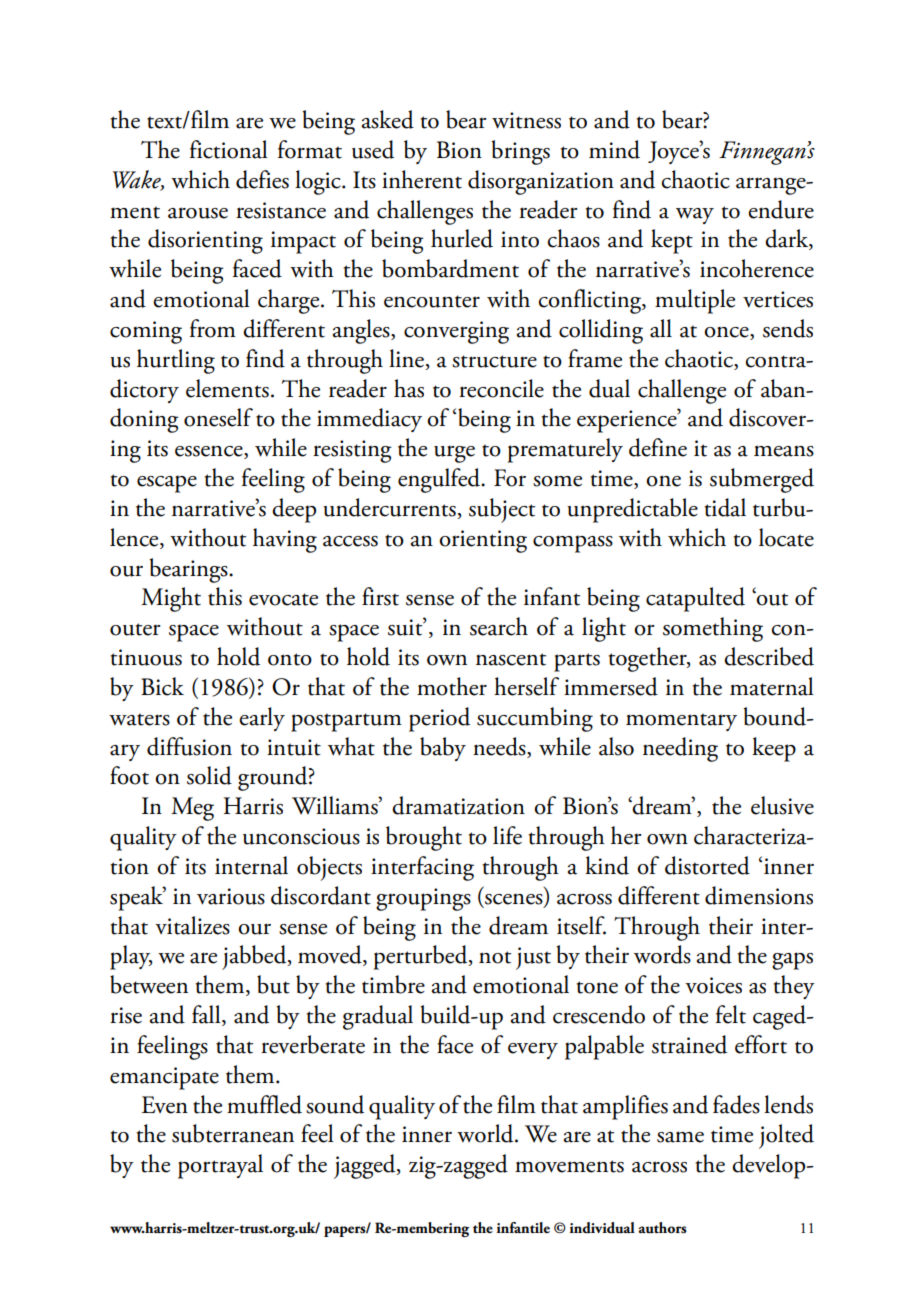 This image has height=1308, width=924. What do you see at coordinates (220, 1166) in the image?
I see `portrayal` at bounding box center [220, 1166].
